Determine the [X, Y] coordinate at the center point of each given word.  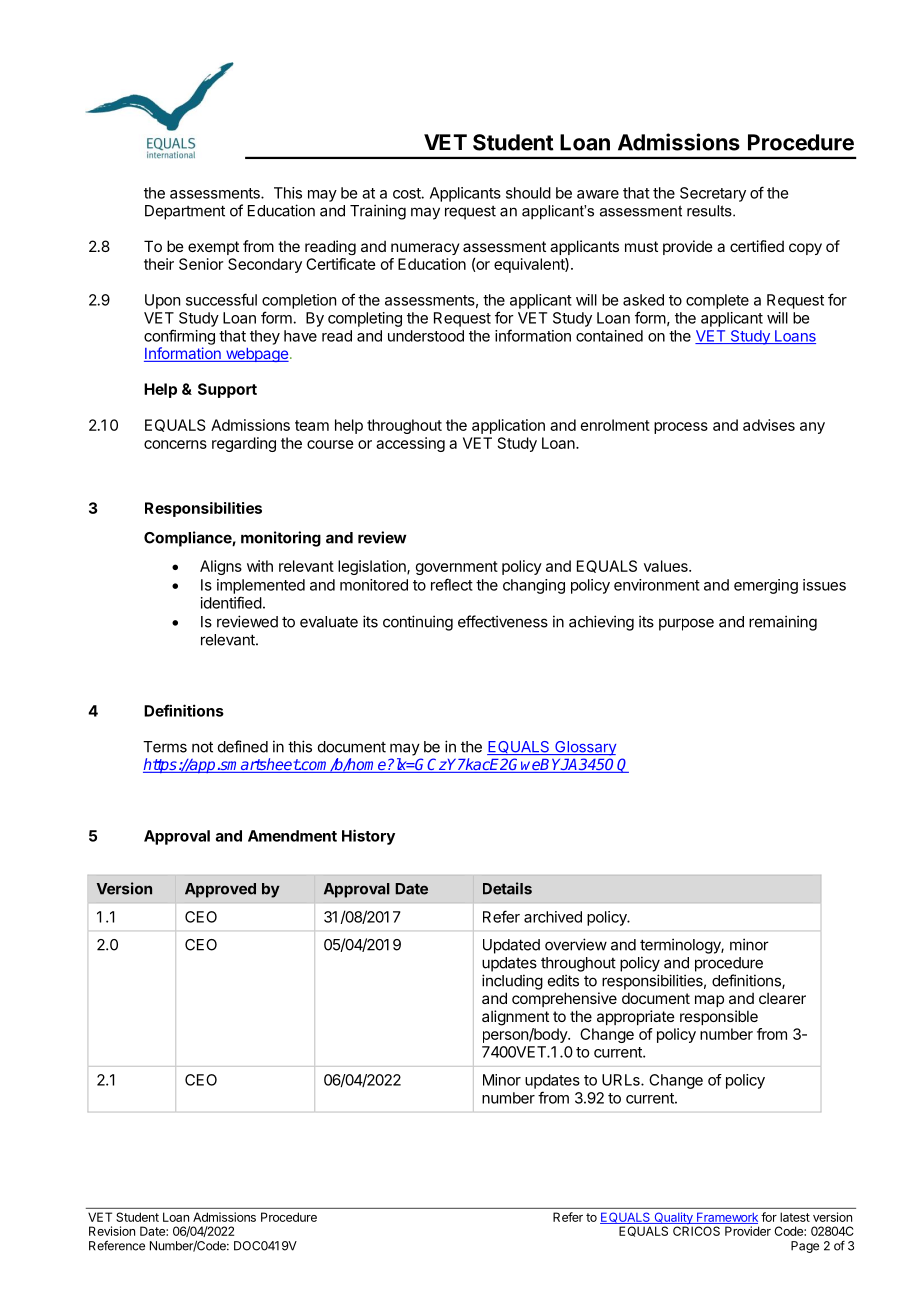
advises [769, 425]
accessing [410, 444]
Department [185, 212]
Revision [112, 1231]
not [202, 747]
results [710, 211]
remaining [783, 623]
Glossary [584, 748]
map [709, 1001]
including [512, 982]
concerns [175, 444]
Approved [220, 890]
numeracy [425, 249]
